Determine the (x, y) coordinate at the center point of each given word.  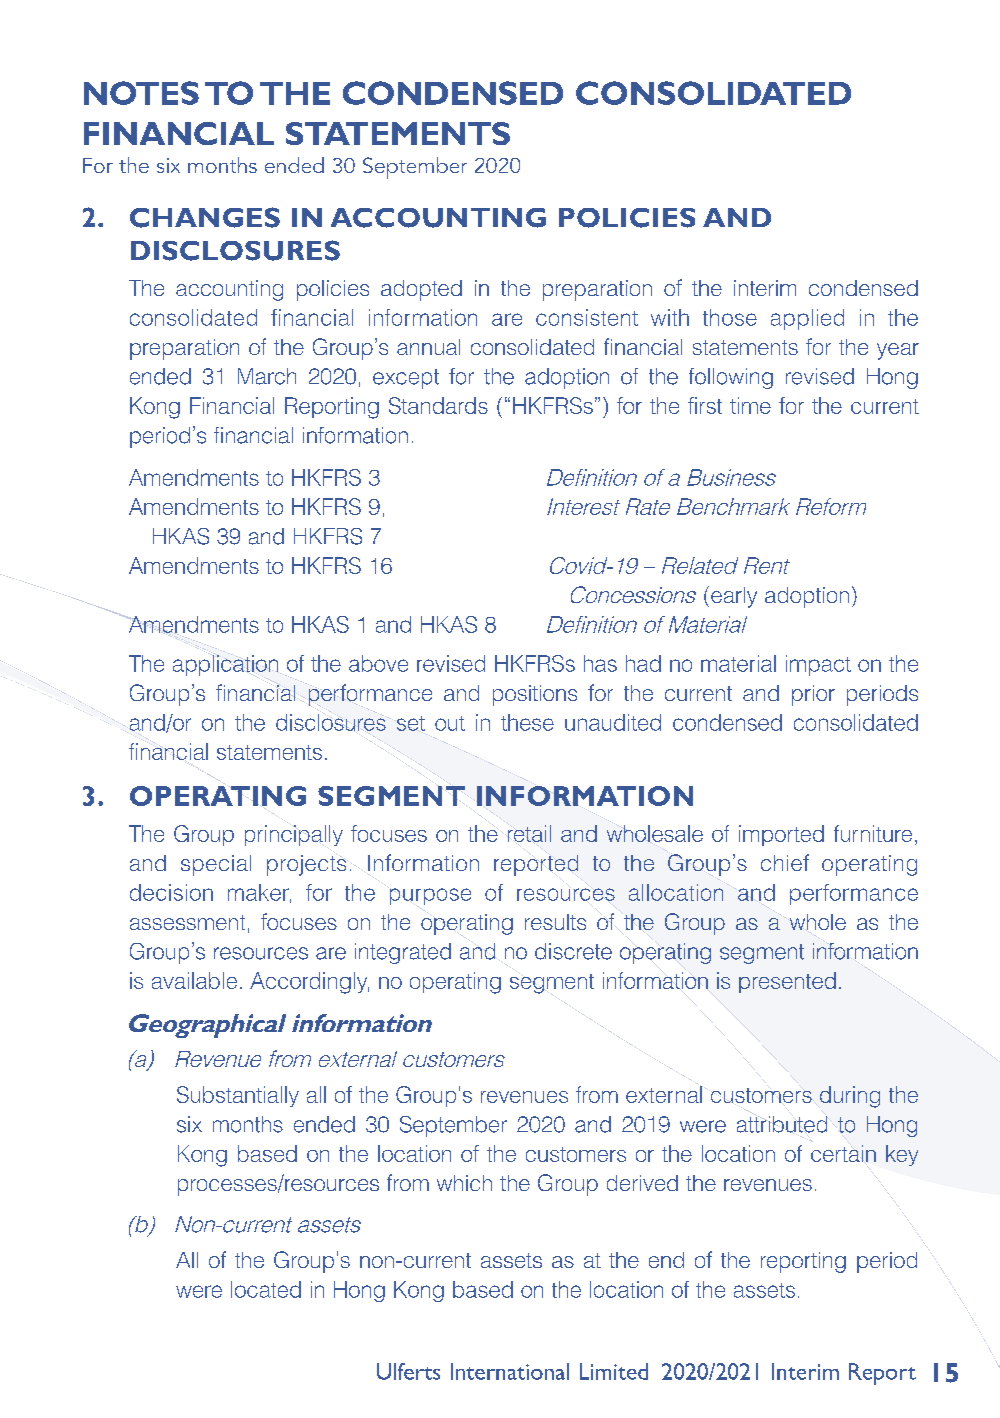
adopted (421, 290)
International (510, 1371)
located (266, 1289)
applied (807, 319)
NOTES (141, 93)
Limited (614, 1371)
